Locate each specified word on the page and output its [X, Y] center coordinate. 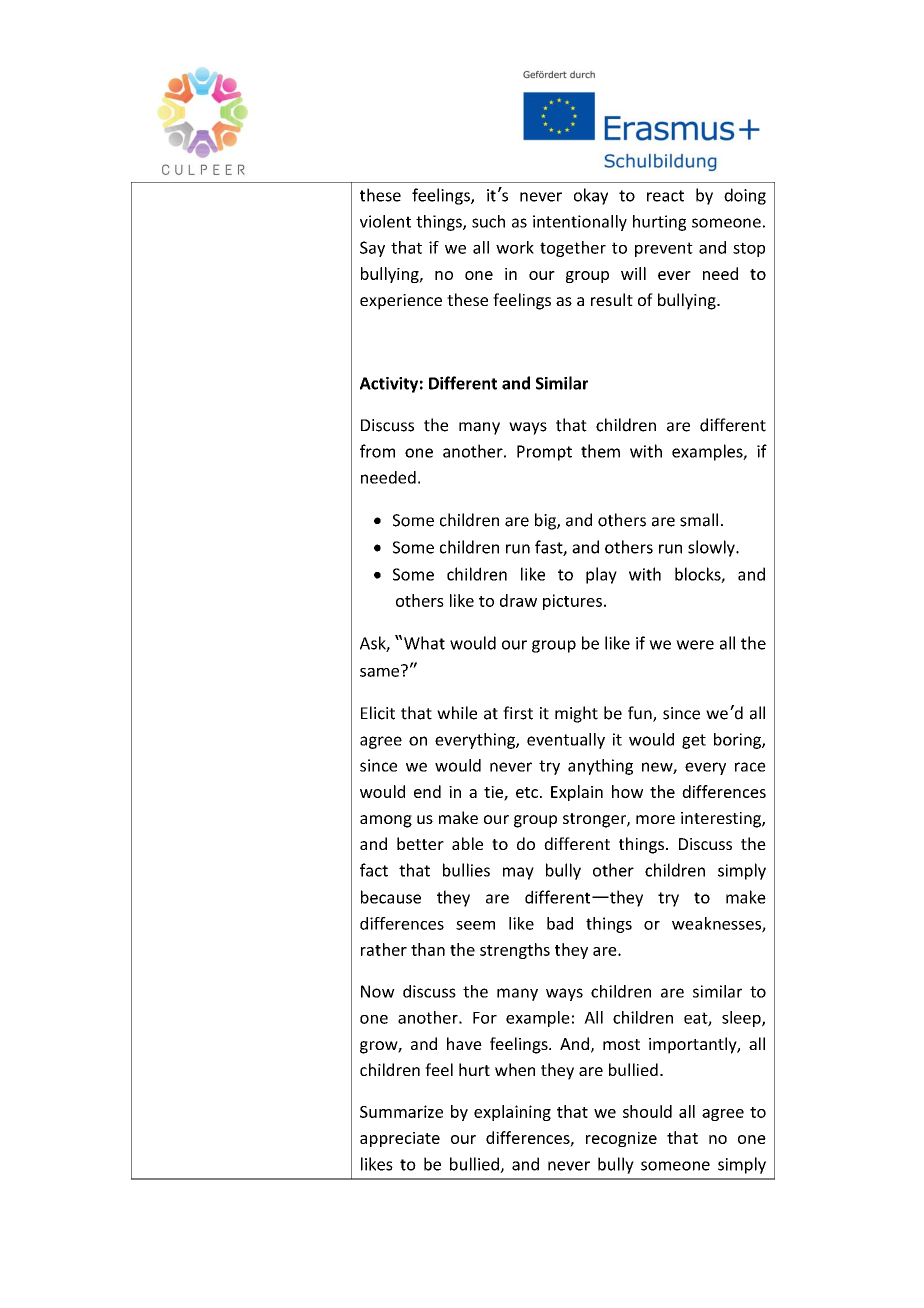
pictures [572, 602]
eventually [566, 741]
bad [560, 923]
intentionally [580, 223]
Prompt [544, 453]
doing [745, 196]
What [424, 643]
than [428, 949]
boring [738, 741]
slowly [712, 548]
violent [385, 221]
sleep [742, 1019]
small [699, 520]
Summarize [401, 1111]
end [427, 791]
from [377, 451]
